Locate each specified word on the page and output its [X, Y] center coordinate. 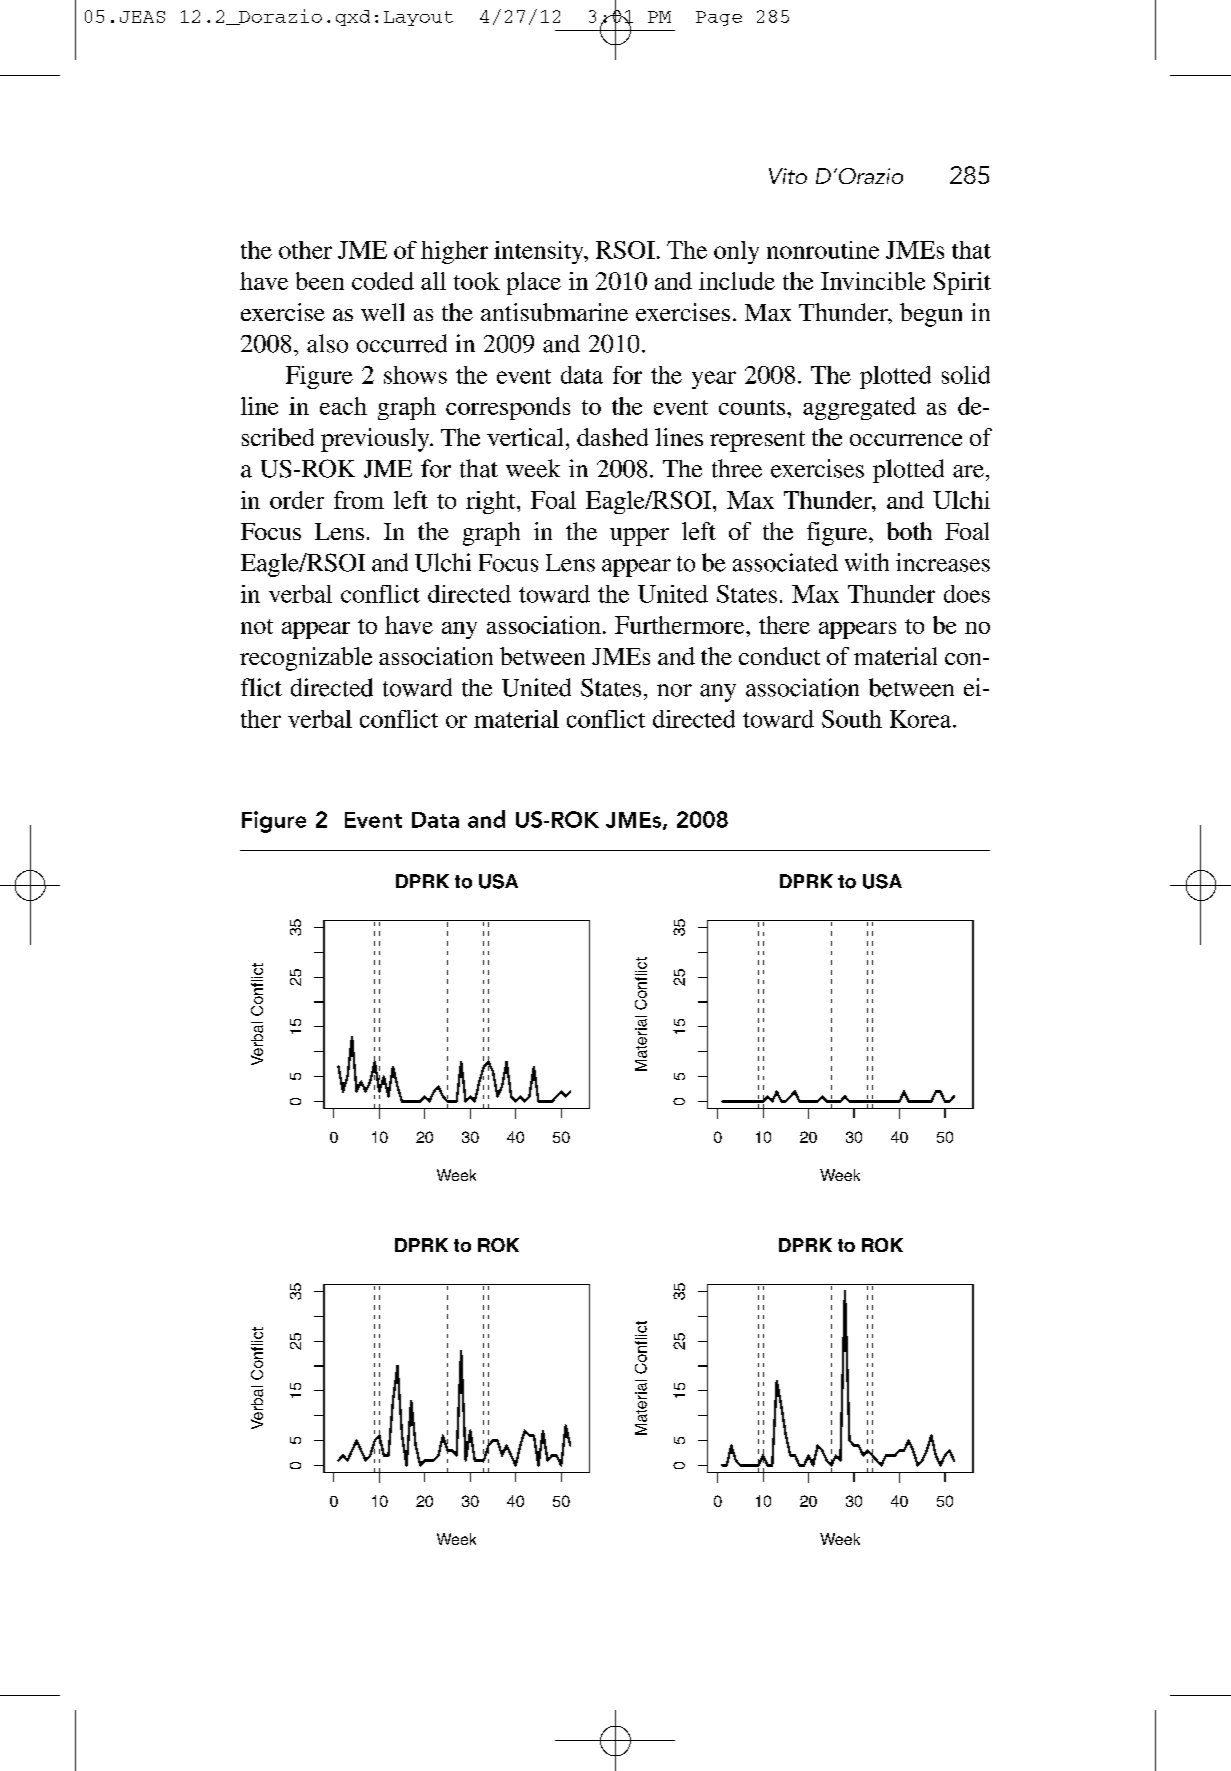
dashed [612, 437]
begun [931, 315]
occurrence [906, 440]
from [359, 500]
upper [639, 537]
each [343, 406]
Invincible [873, 281]
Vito [788, 176]
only [736, 252]
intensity [540, 252]
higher [454, 252]
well [382, 312]
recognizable [306, 659]
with [867, 562]
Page [719, 18]
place [534, 283]
